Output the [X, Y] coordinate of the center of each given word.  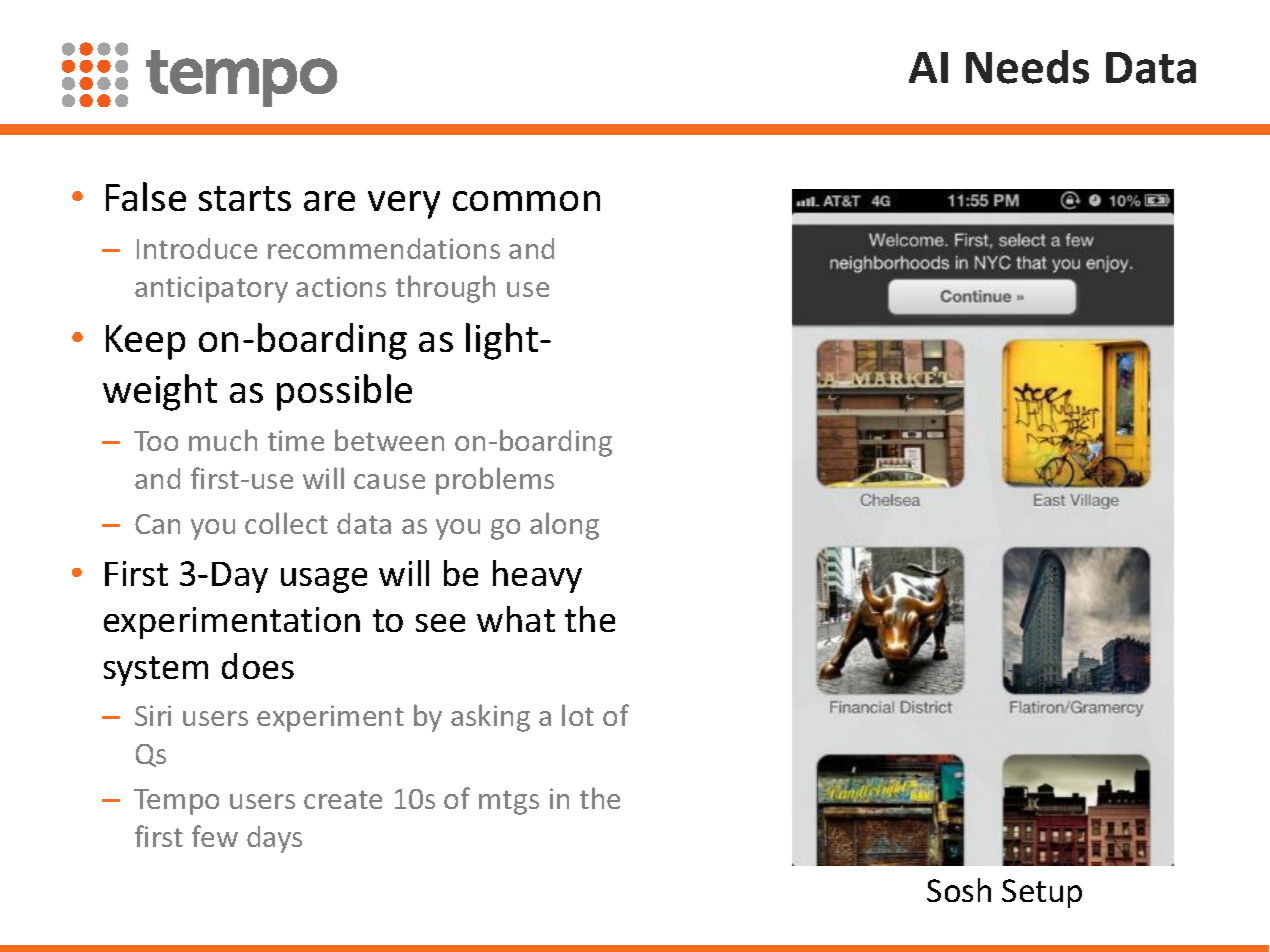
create [343, 799]
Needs [1027, 67]
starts [245, 198]
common [526, 201]
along [564, 526]
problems [495, 481]
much [223, 440]
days [274, 839]
